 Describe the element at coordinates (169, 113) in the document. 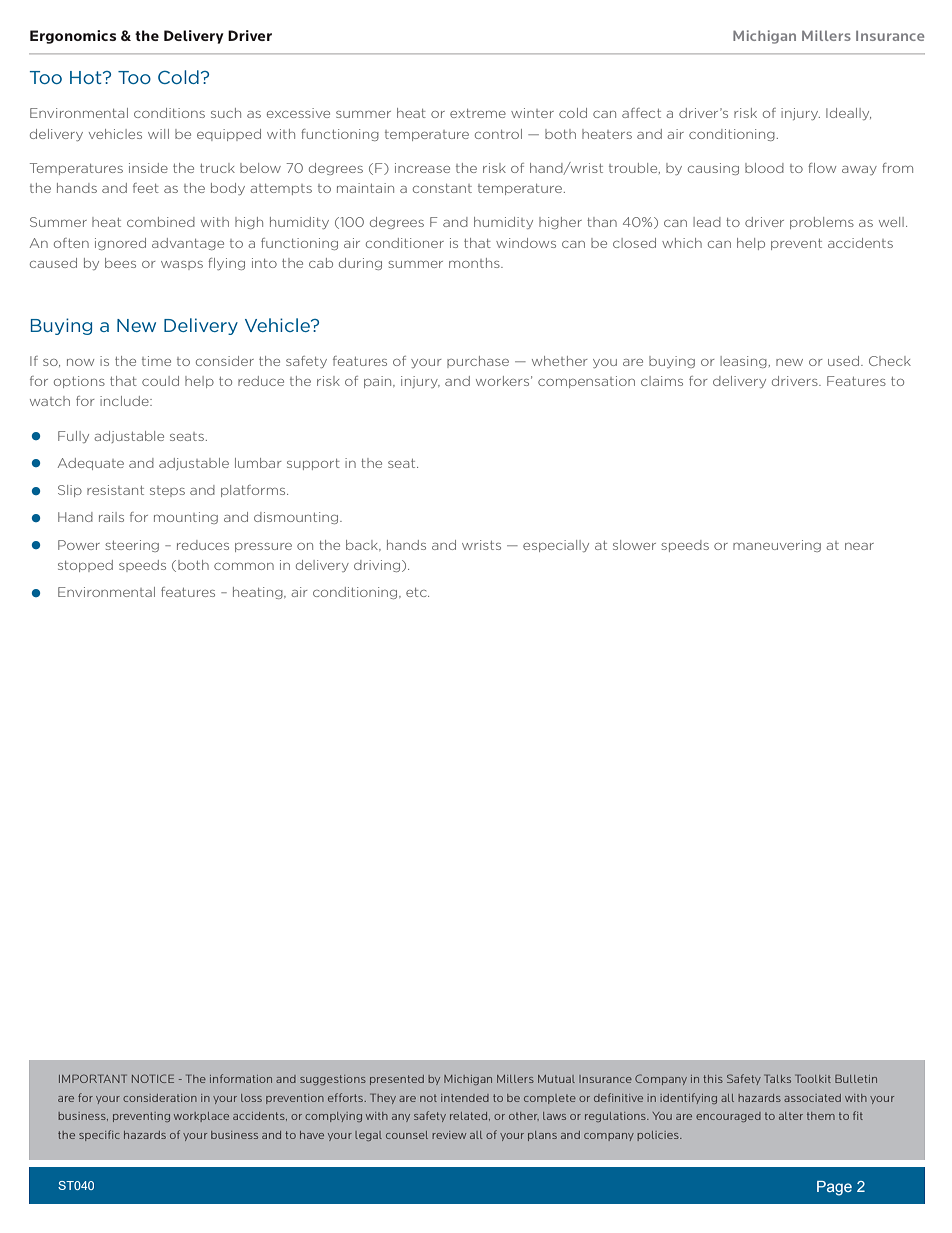

I see `conditions` at that location.
